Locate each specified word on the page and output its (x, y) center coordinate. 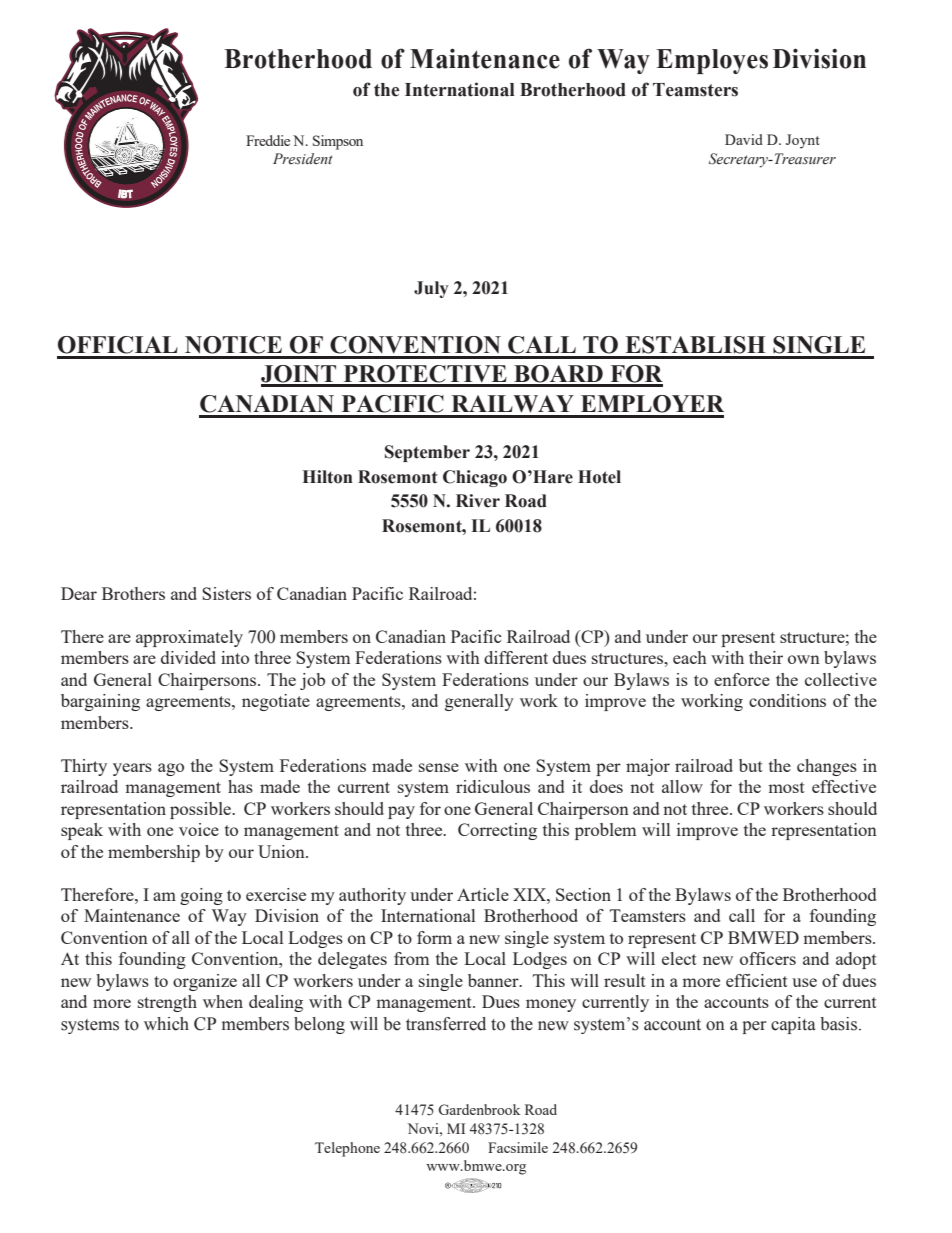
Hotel (599, 477)
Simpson (338, 142)
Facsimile (518, 1147)
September (427, 453)
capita (793, 1025)
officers (768, 958)
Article (483, 894)
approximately (189, 638)
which (166, 1024)
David (744, 139)
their (766, 657)
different (516, 657)
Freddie (268, 140)
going (201, 896)
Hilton (328, 477)
